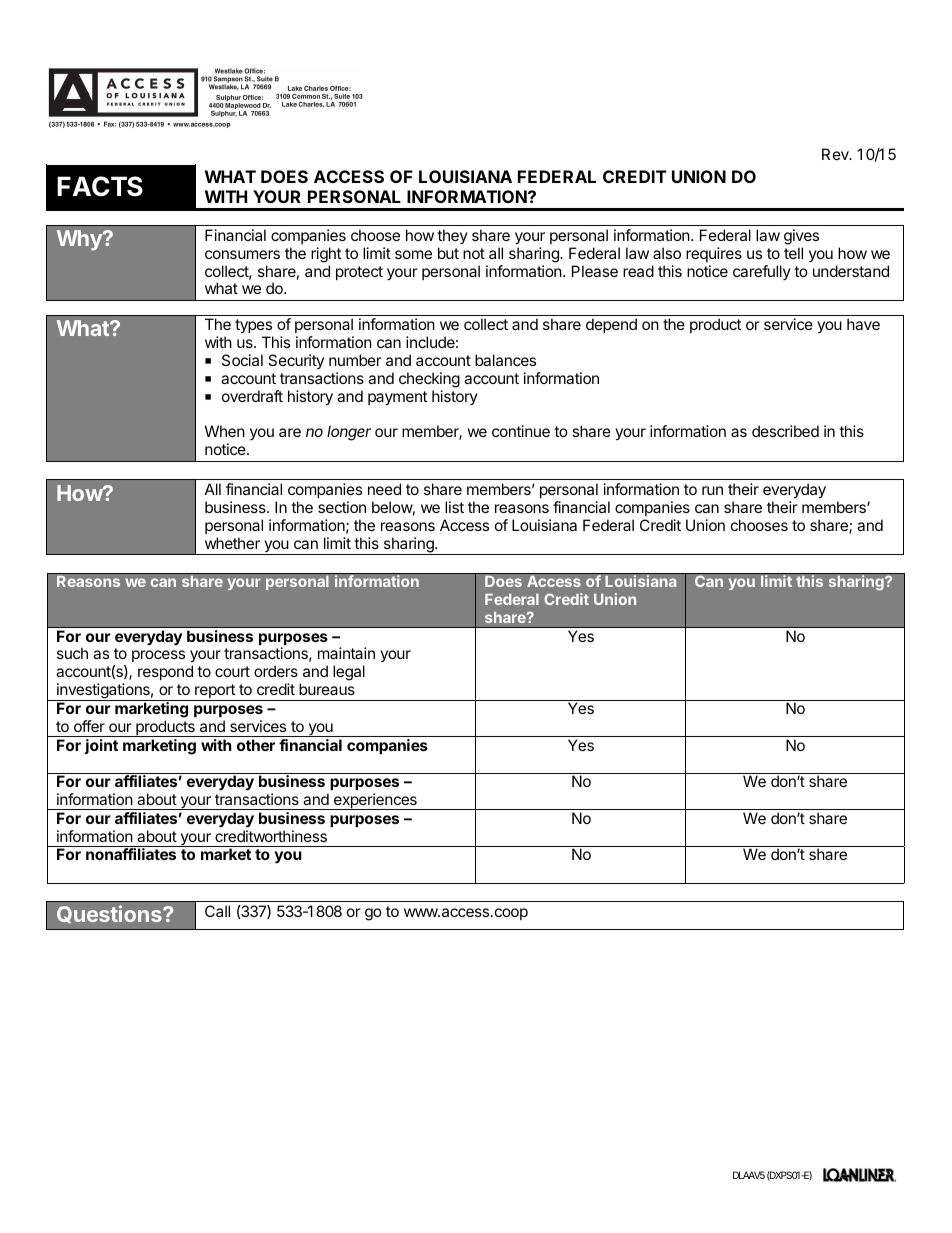  What do you see at coordinates (110, 914) in the page?
I see `Questions` at bounding box center [110, 914].
